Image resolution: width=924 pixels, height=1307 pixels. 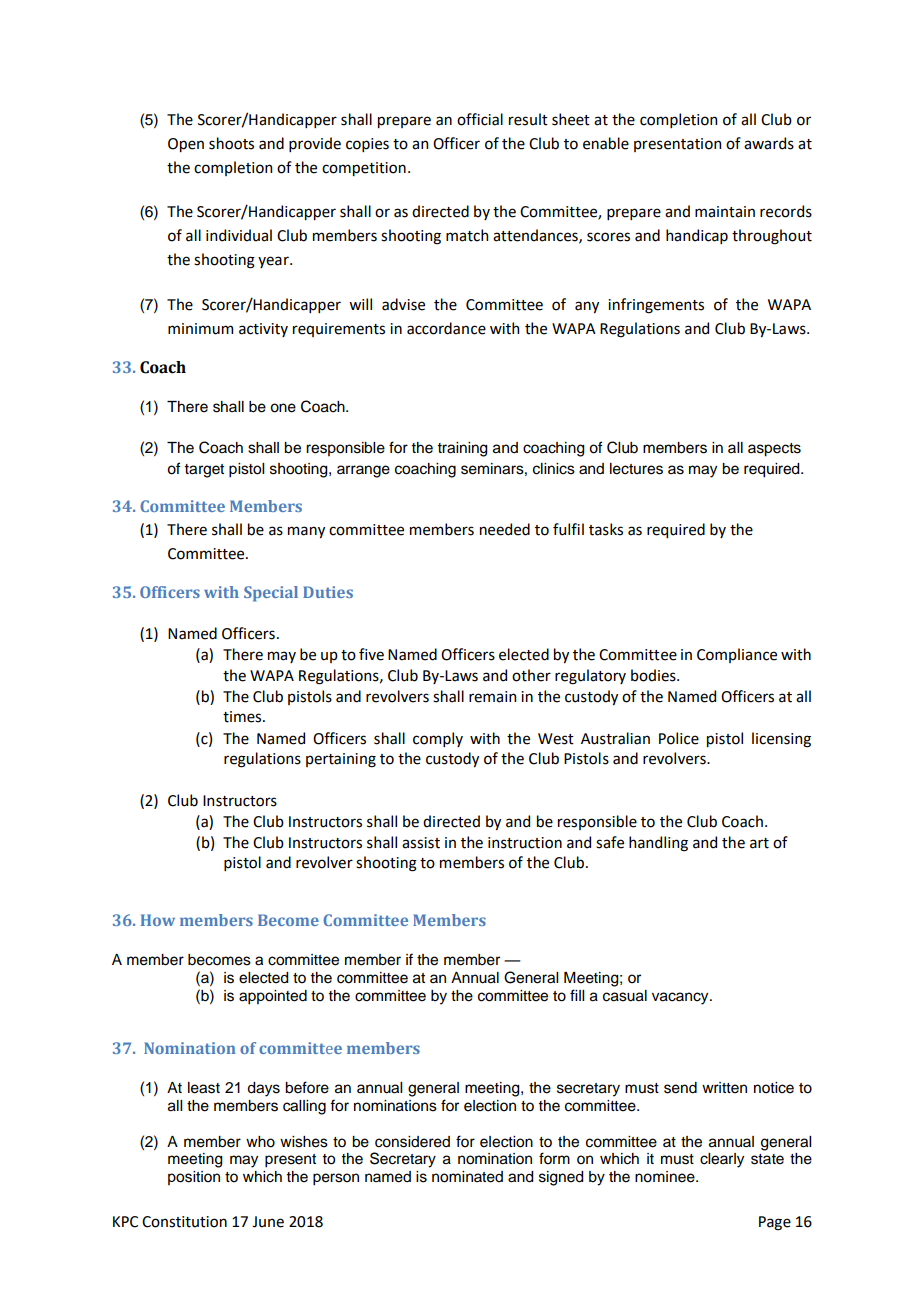 What do you see at coordinates (467, 1177) in the page?
I see `nominated` at bounding box center [467, 1177].
